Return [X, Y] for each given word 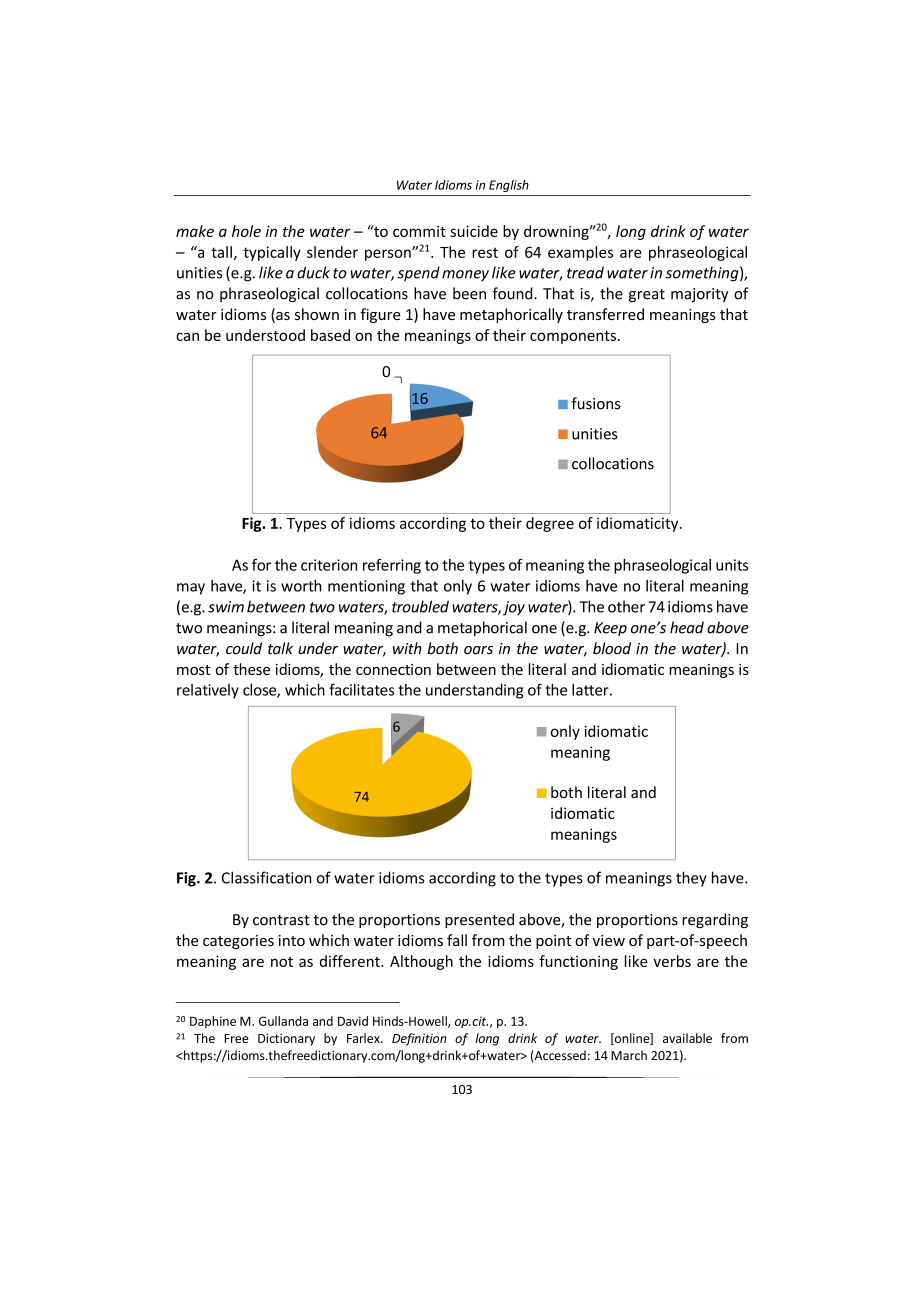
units [732, 565]
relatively [208, 691]
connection [393, 669]
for [261, 565]
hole [246, 231]
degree [550, 524]
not [282, 962]
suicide [474, 231]
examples [580, 253]
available [687, 1038]
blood [612, 648]
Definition [419, 1039]
